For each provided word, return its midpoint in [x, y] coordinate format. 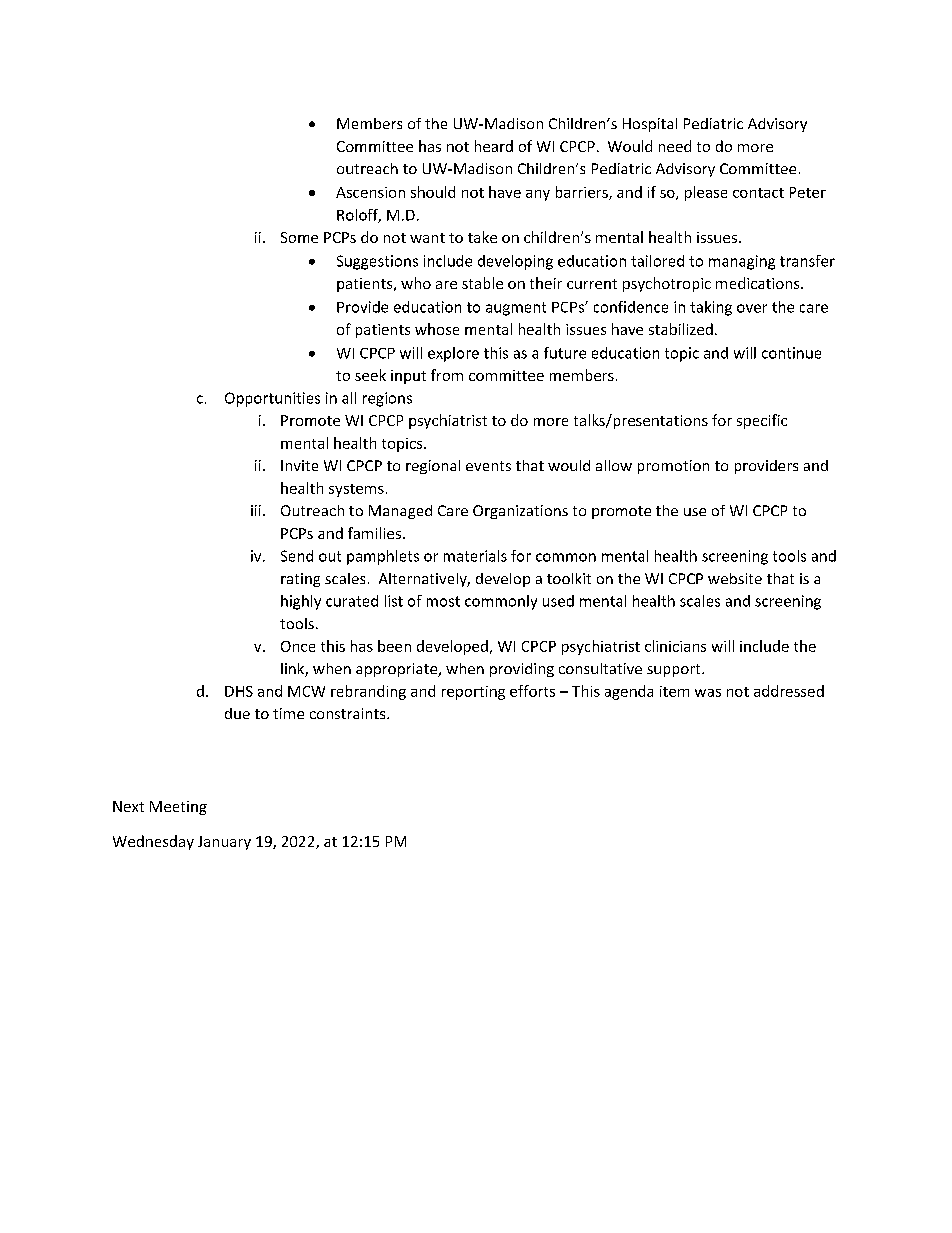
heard [494, 146]
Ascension [370, 192]
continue [791, 353]
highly [301, 602]
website [735, 578]
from [447, 375]
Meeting [178, 808]
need [675, 146]
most [443, 601]
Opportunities [272, 399]
